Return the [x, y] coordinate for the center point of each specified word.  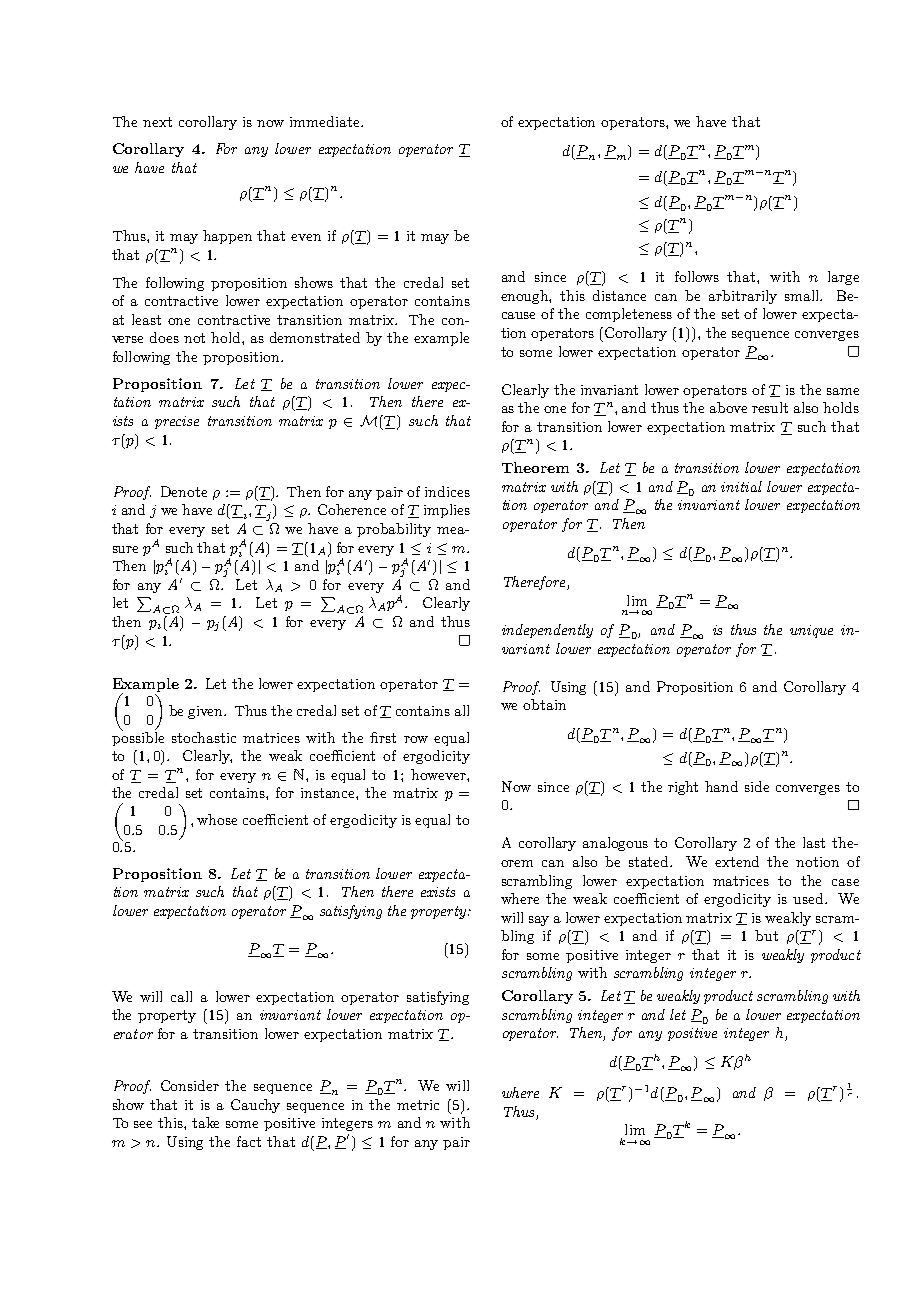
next [157, 122]
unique [811, 631]
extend [737, 861]
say [539, 921]
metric [418, 1105]
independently [547, 631]
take [205, 1122]
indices [447, 491]
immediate [326, 121]
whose [217, 819]
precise [177, 422]
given [207, 712]
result [770, 407]
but [766, 935]
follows [697, 276]
